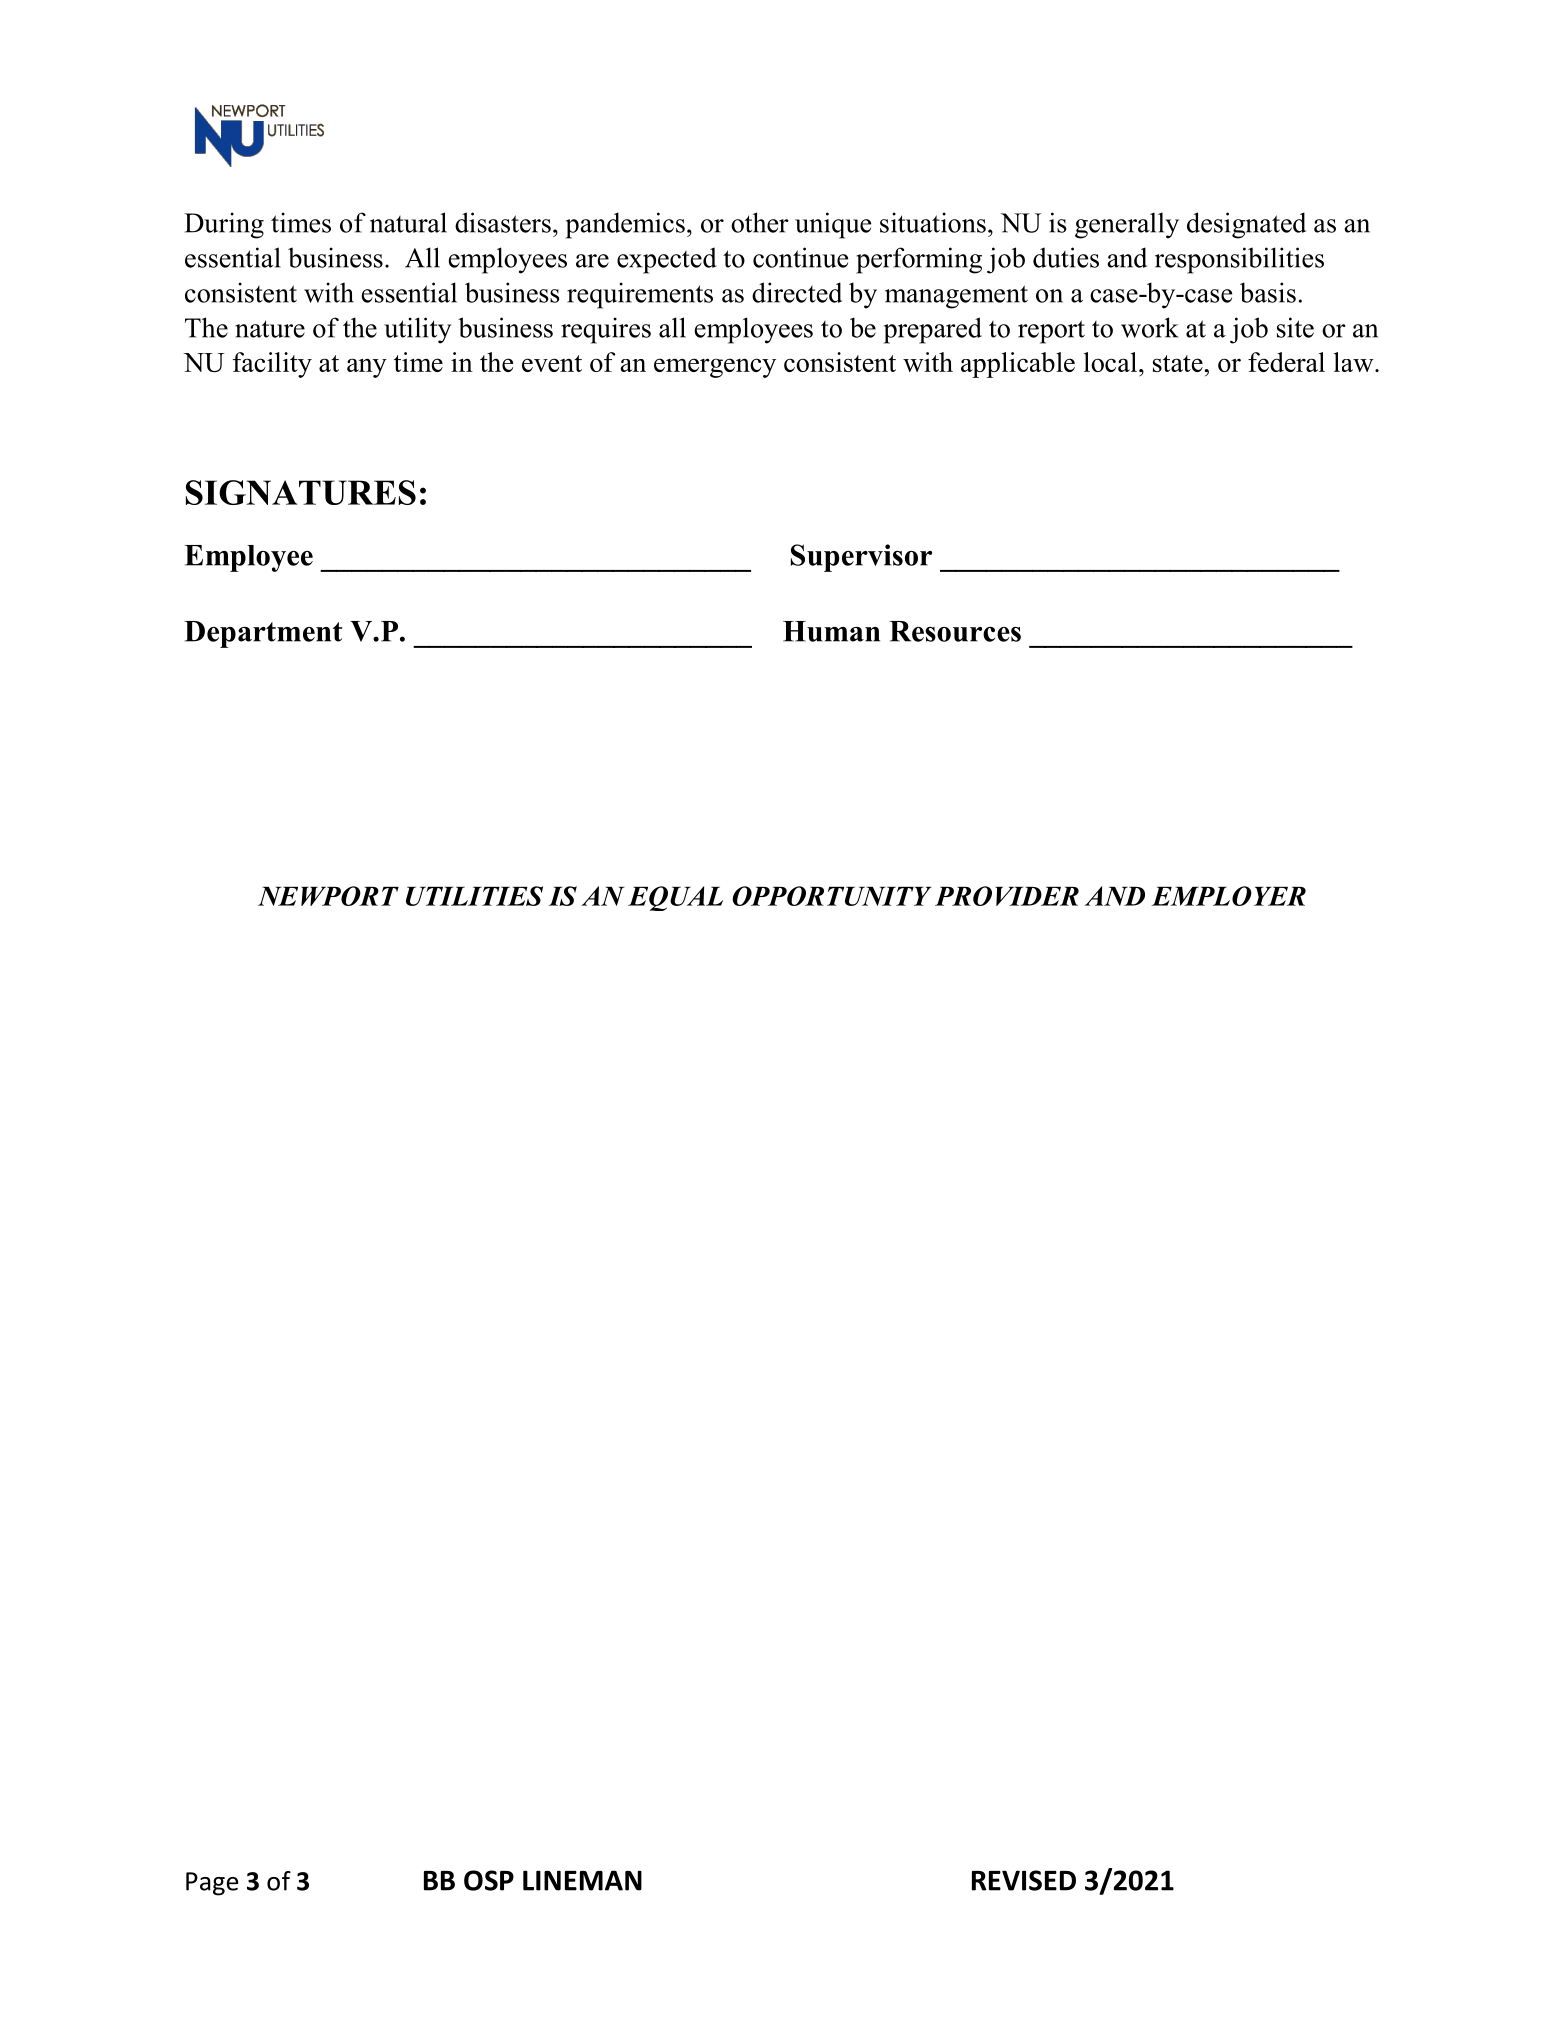  What do you see at coordinates (955, 631) in the document?
I see `Resources` at bounding box center [955, 631].
